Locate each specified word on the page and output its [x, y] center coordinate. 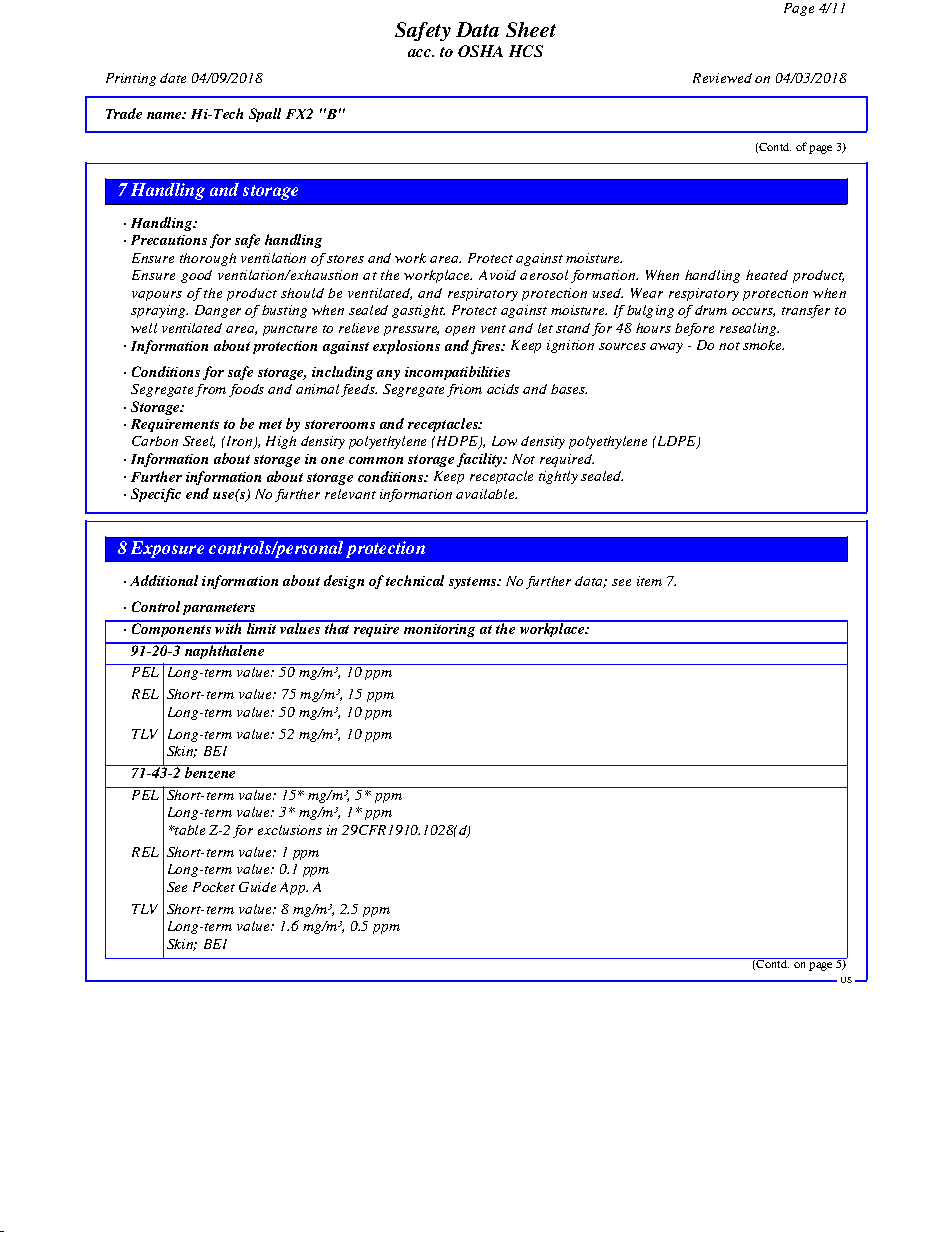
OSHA [480, 51]
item [649, 581]
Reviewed [722, 78]
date [173, 78]
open [460, 331]
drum [711, 310]
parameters [219, 609]
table [189, 830]
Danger [218, 311]
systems [474, 583]
